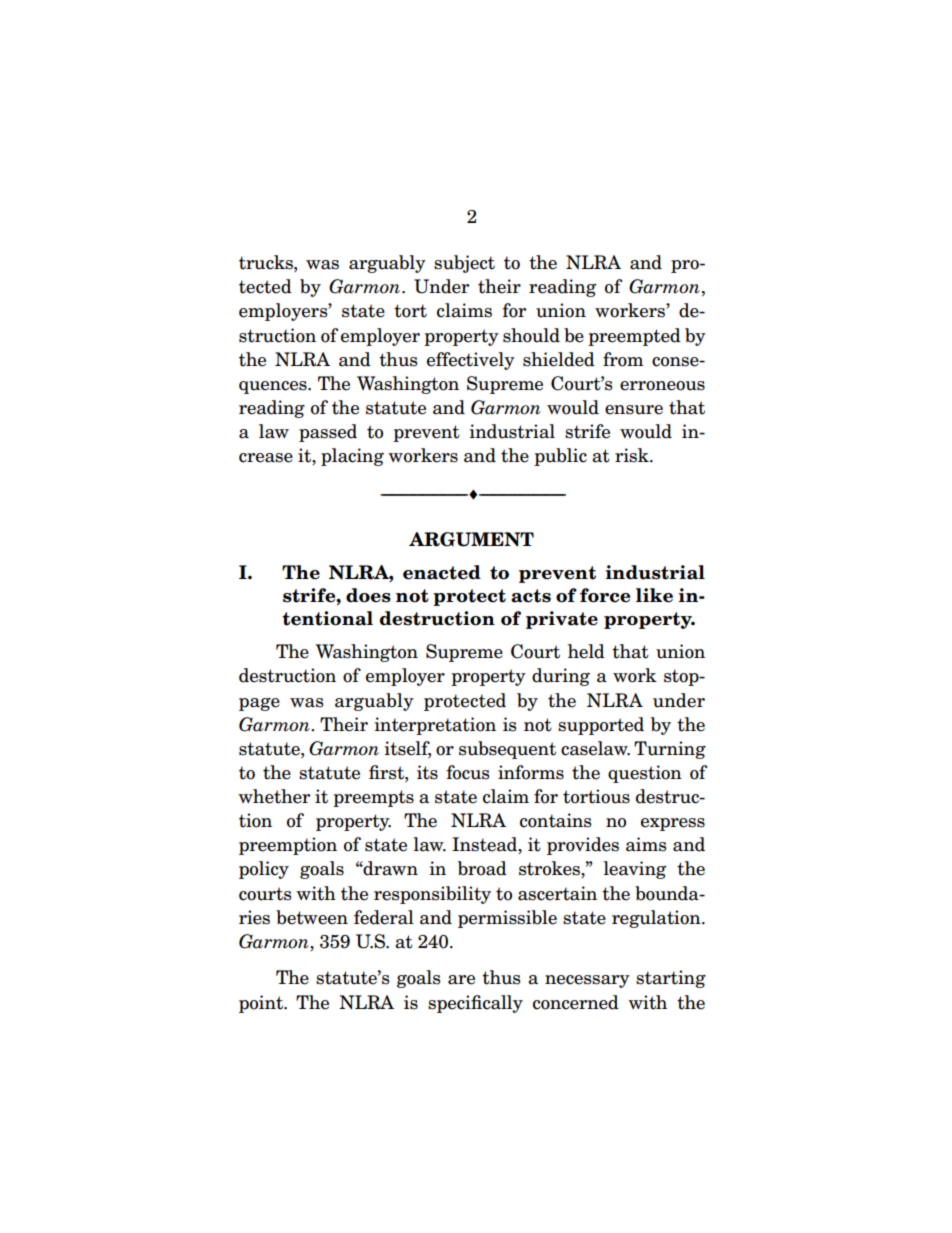 The image size is (952, 1233). Describe the element at coordinates (442, 572) in the image. I see `enacted` at that location.
